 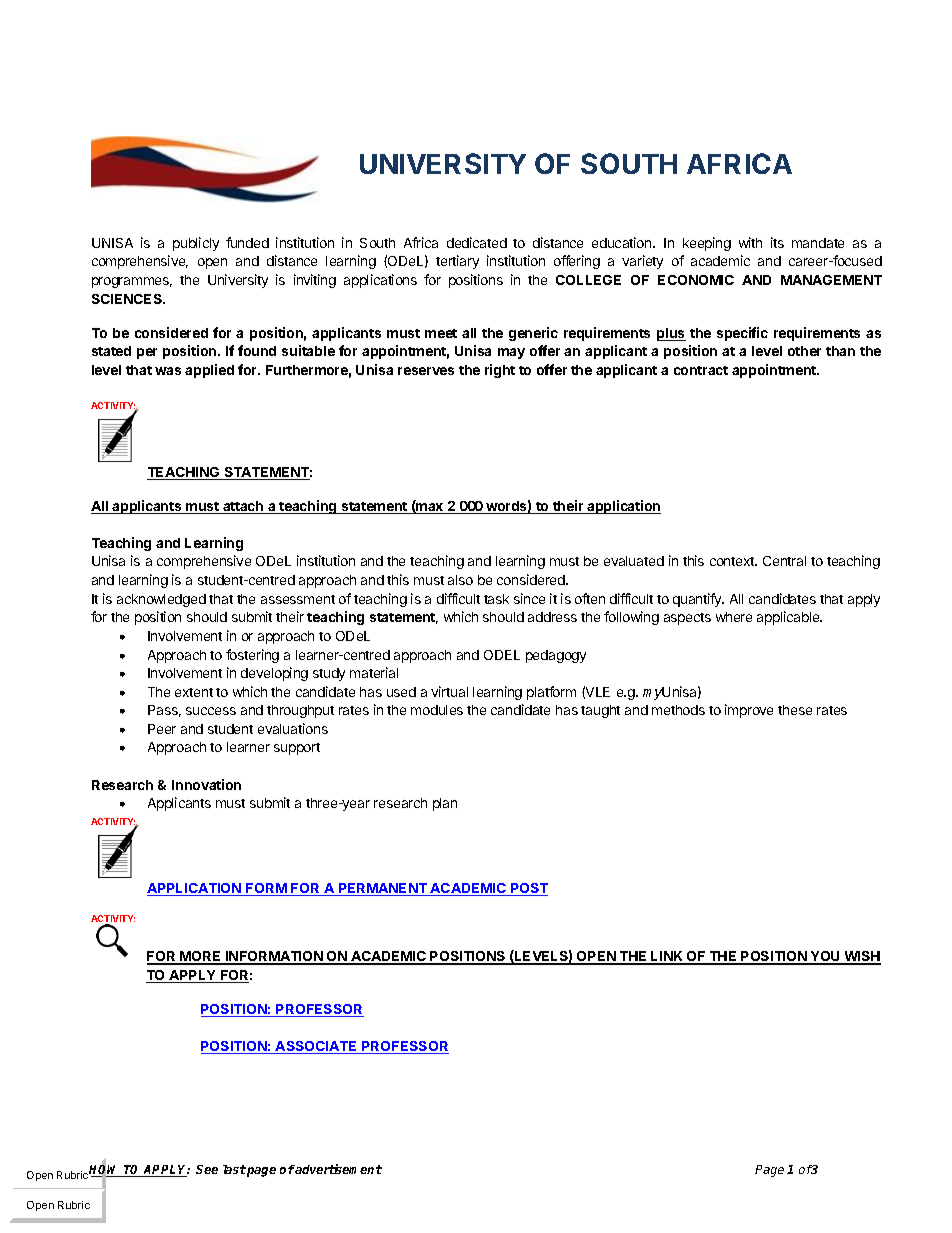 What do you see at coordinates (457, 262) in the document?
I see `tertiary` at bounding box center [457, 262].
